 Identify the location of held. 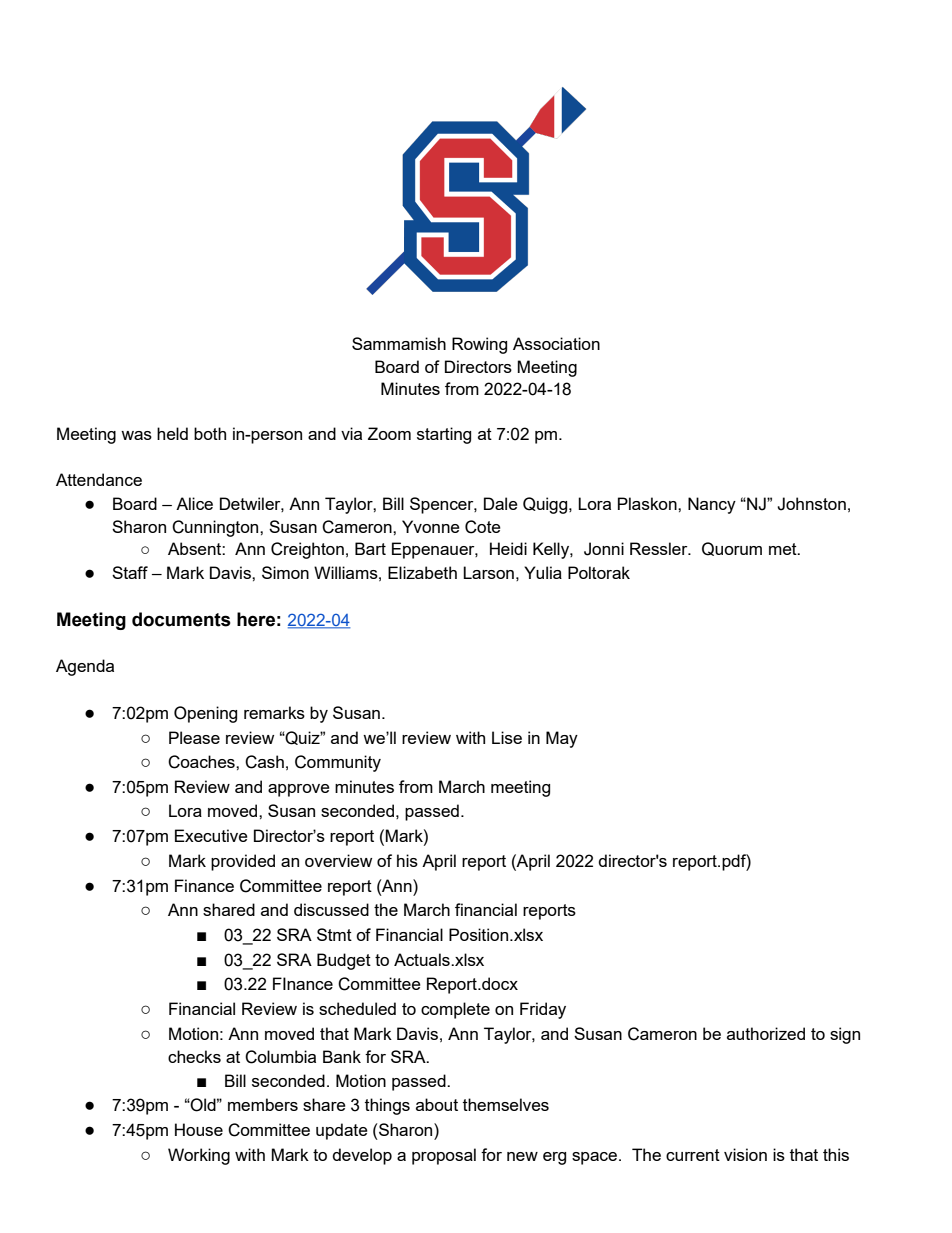
(172, 433).
